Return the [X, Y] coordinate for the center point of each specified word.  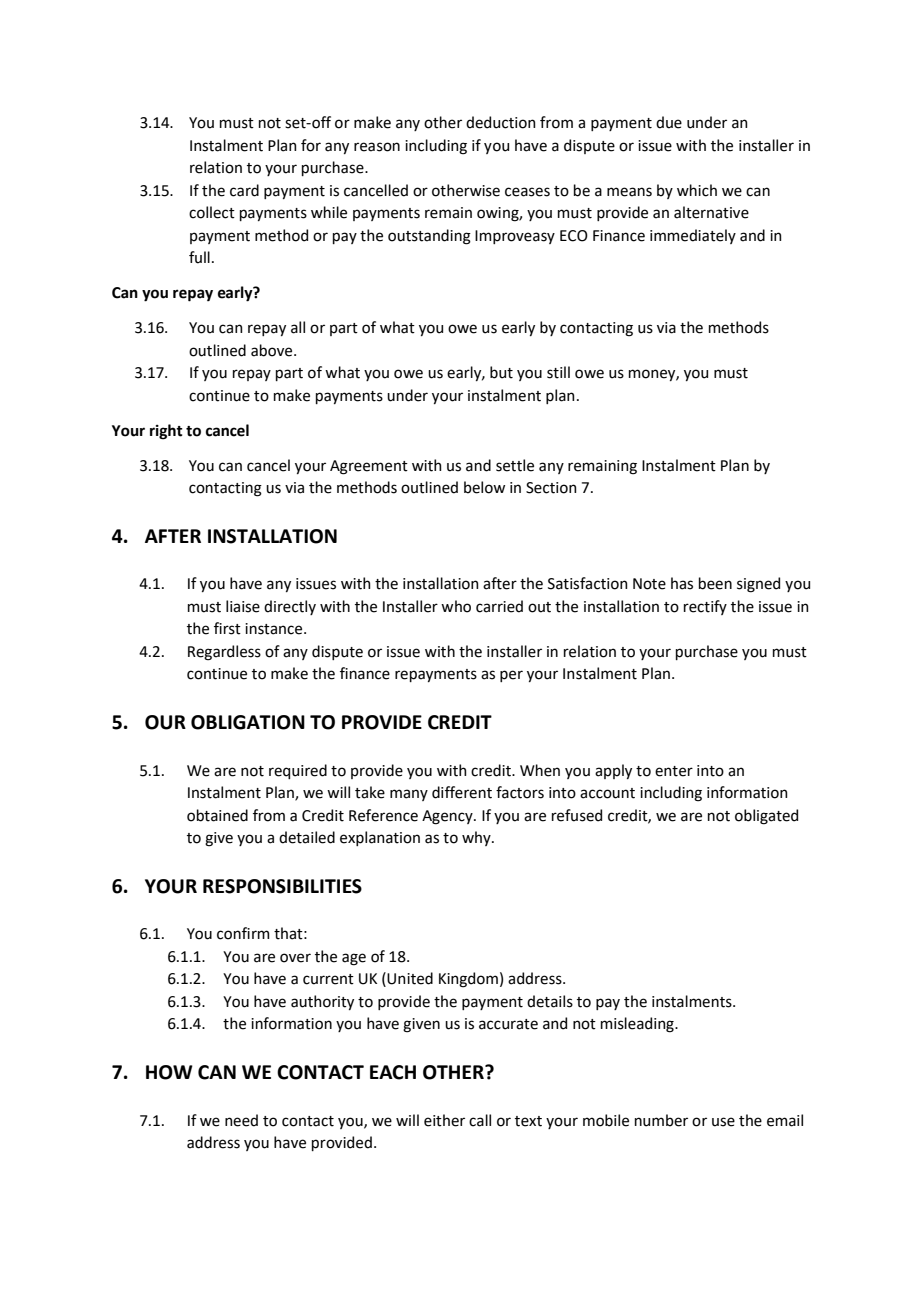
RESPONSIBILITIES [282, 886]
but [501, 372]
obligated [766, 817]
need [241, 1120]
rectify [705, 607]
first [227, 628]
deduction [501, 122]
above [273, 350]
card [244, 190]
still [558, 372]
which [697, 190]
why [477, 838]
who [456, 606]
